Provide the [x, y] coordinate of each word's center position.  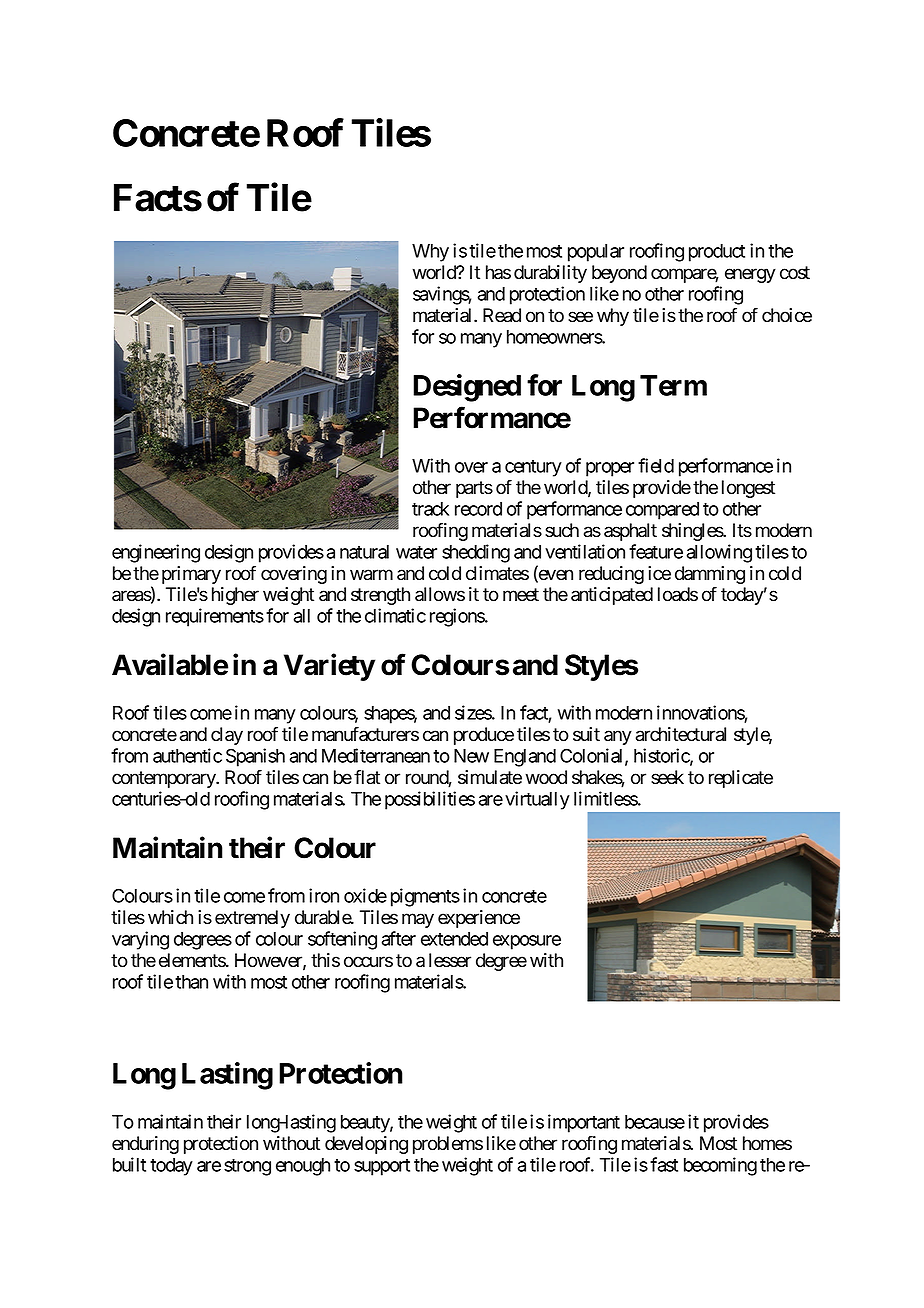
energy [750, 275]
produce [484, 736]
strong [247, 1167]
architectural [681, 734]
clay [227, 736]
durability [550, 274]
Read [502, 315]
